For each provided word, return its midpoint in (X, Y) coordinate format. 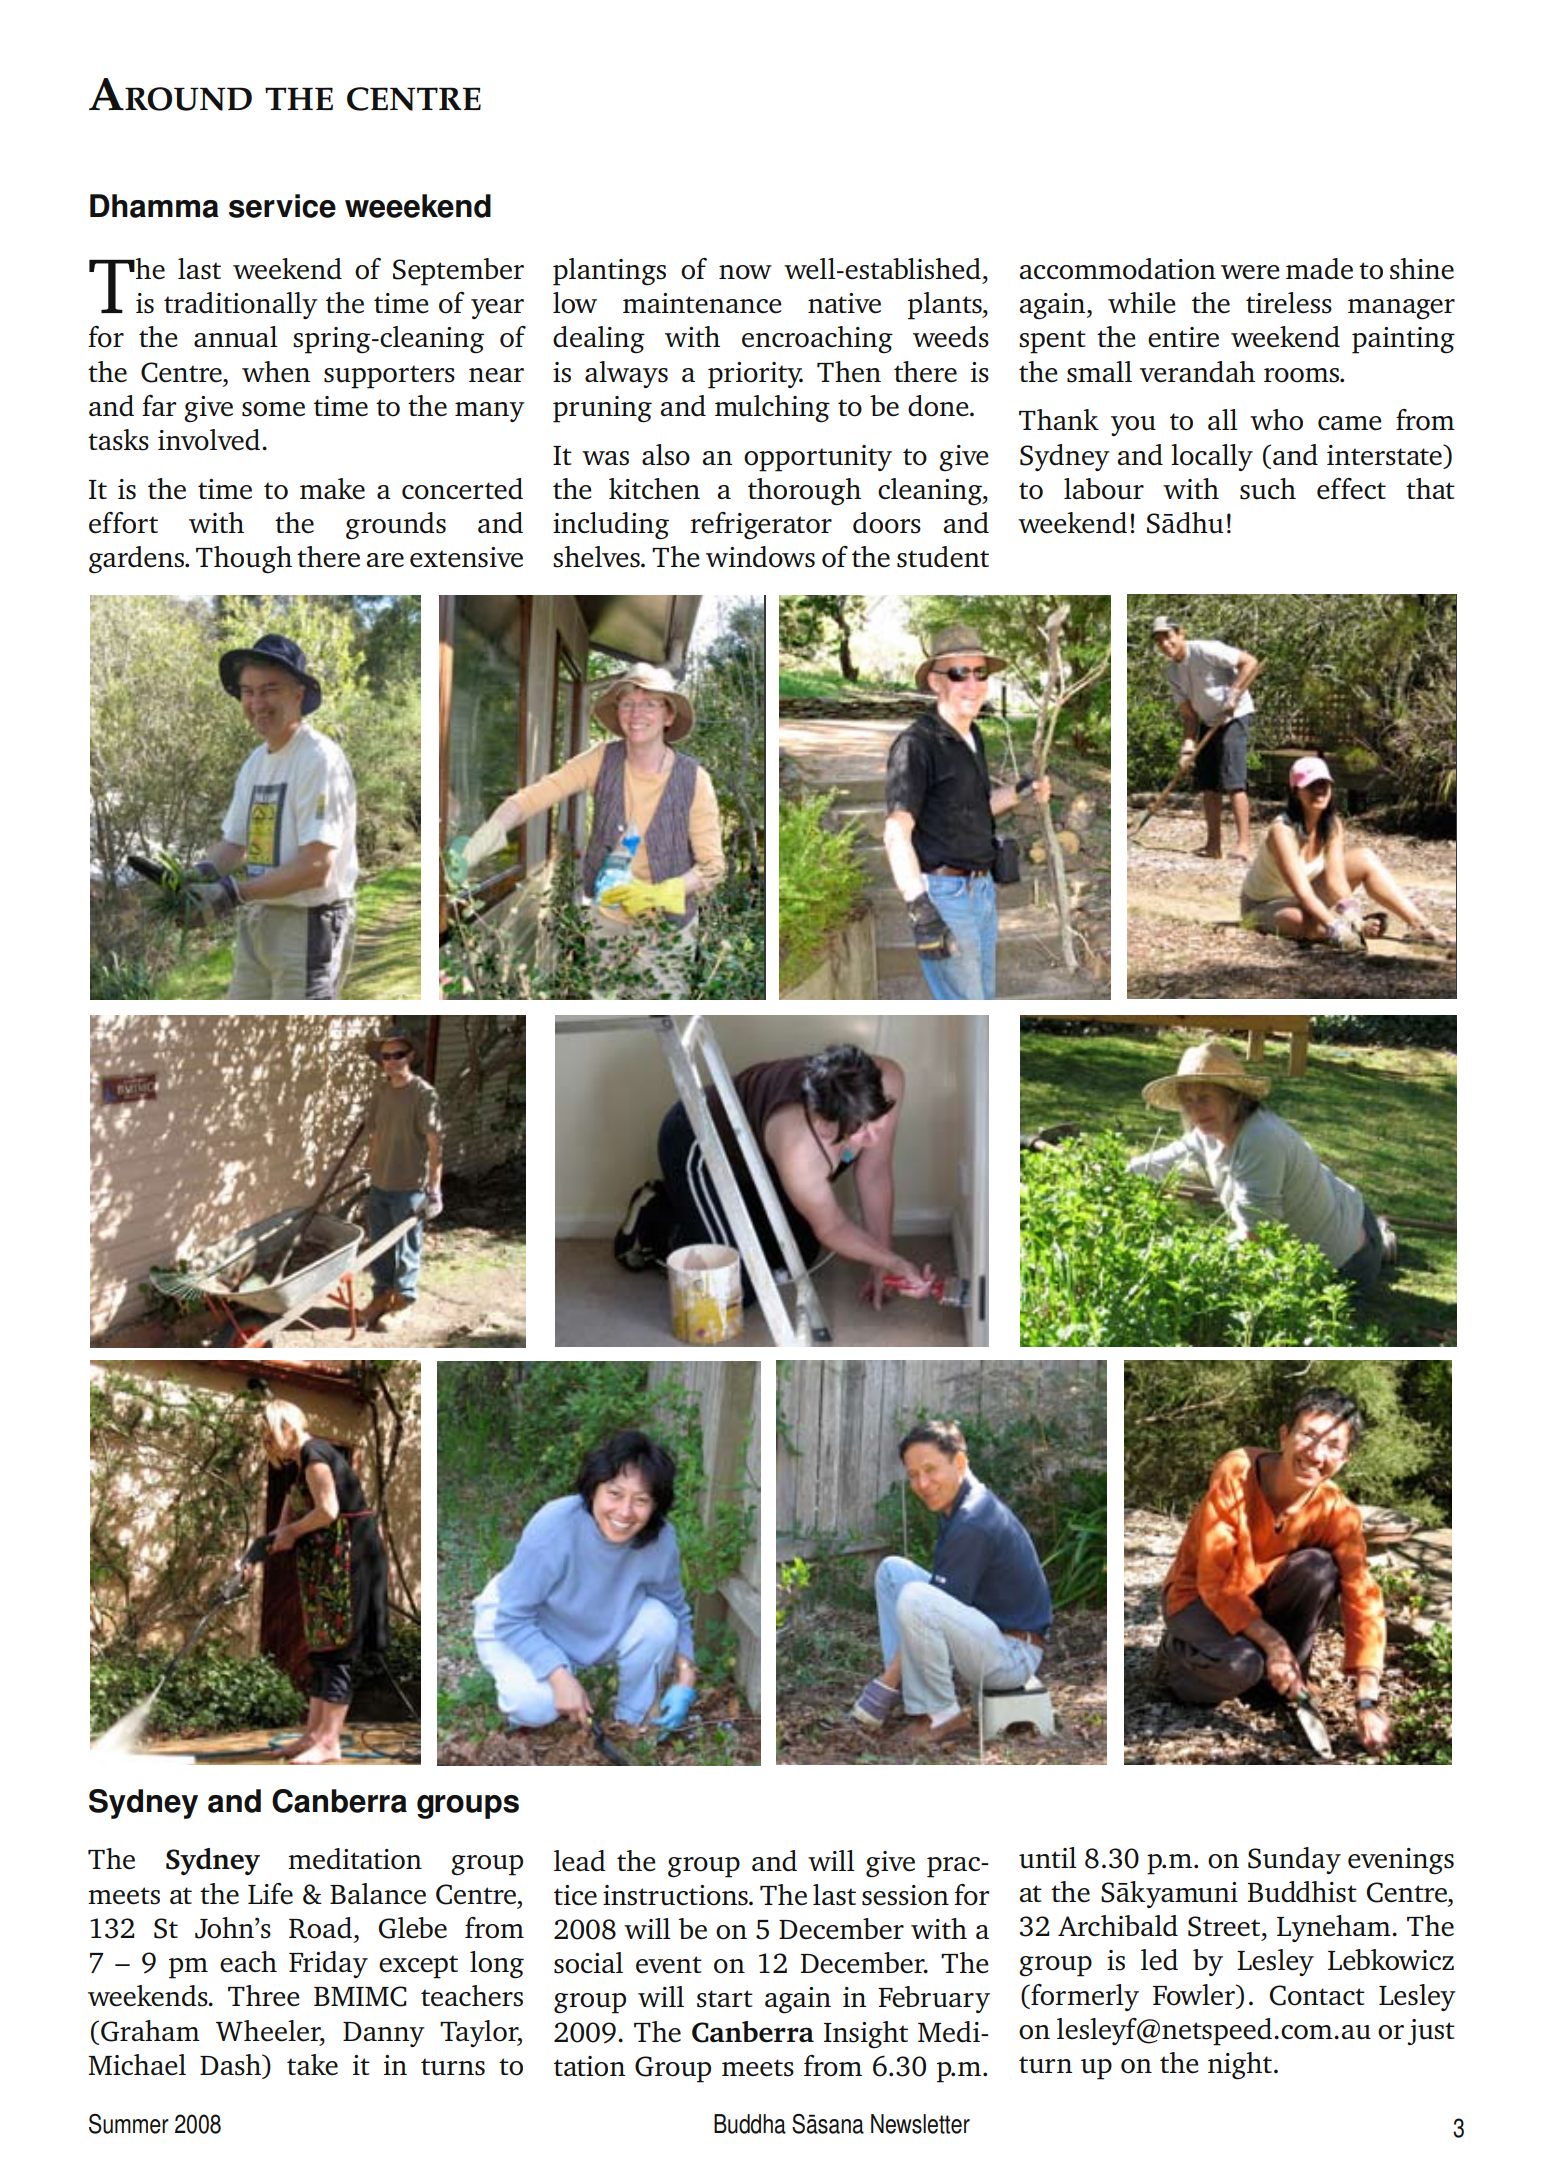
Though (244, 560)
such (1268, 489)
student (943, 557)
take (312, 2065)
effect (1351, 489)
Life (270, 1894)
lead (580, 1861)
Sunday (1294, 1860)
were (1250, 272)
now (745, 272)
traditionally (241, 305)
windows (760, 557)
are (385, 560)
